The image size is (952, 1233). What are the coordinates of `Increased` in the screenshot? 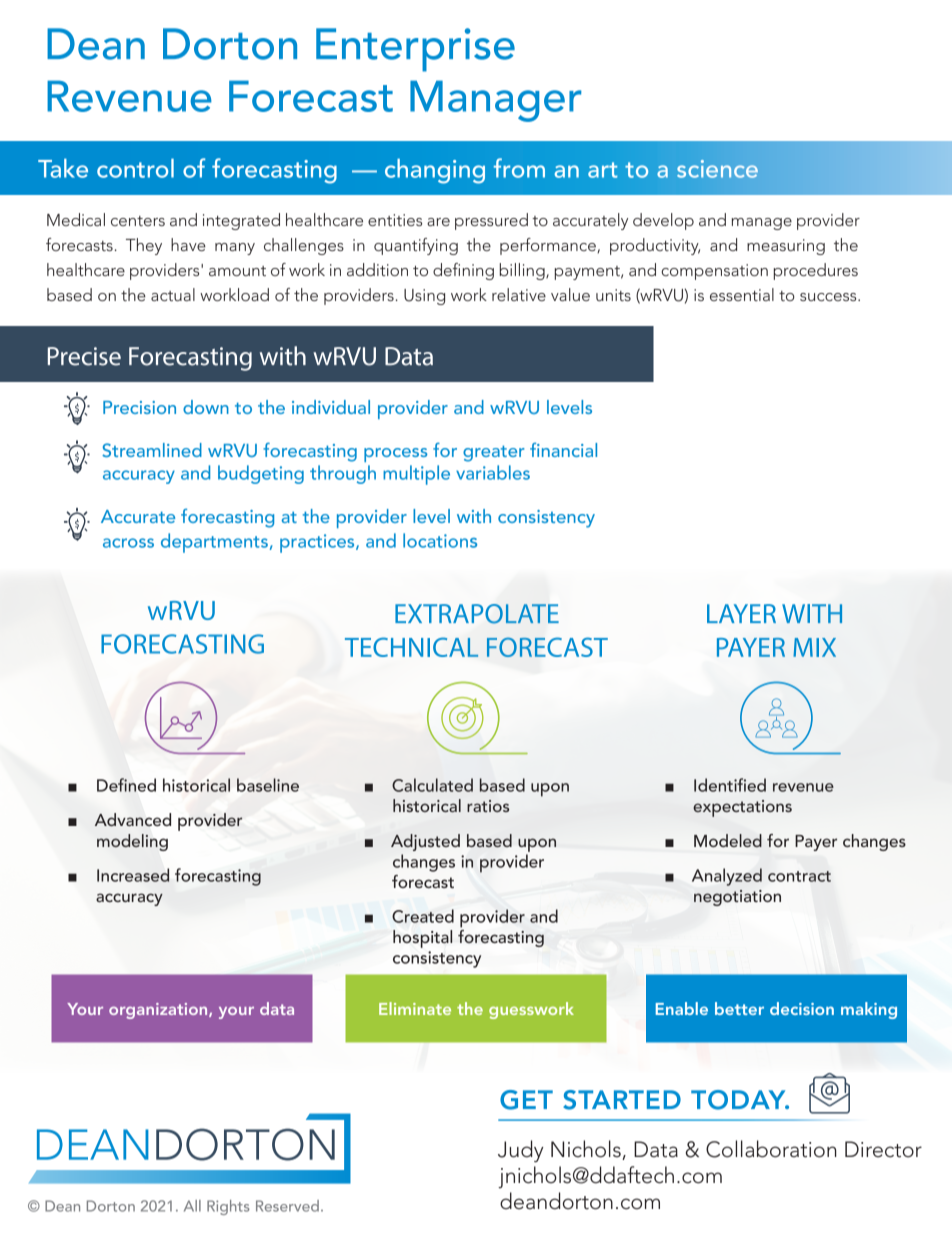 It's located at (133, 875).
